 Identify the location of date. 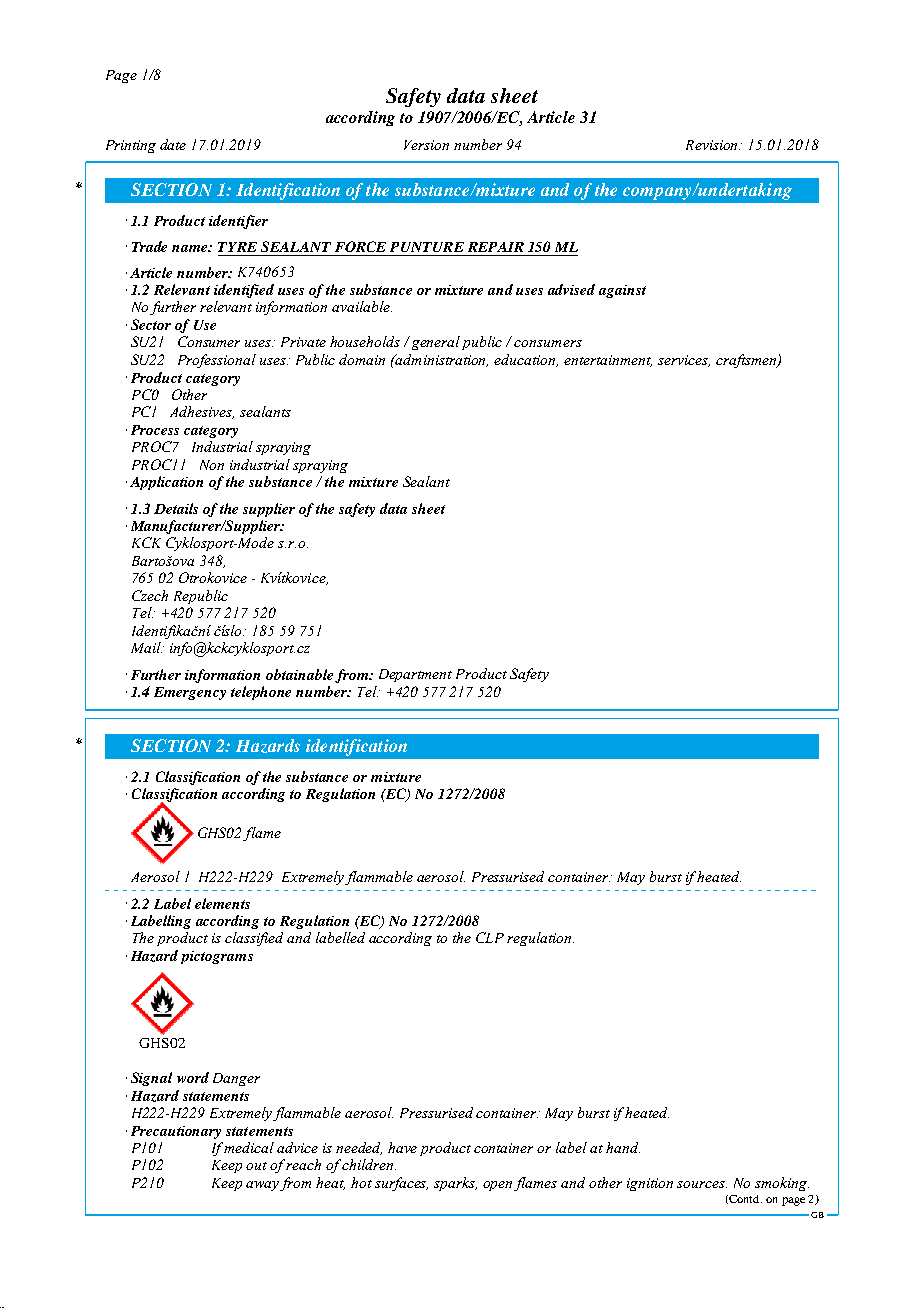
(173, 144).
